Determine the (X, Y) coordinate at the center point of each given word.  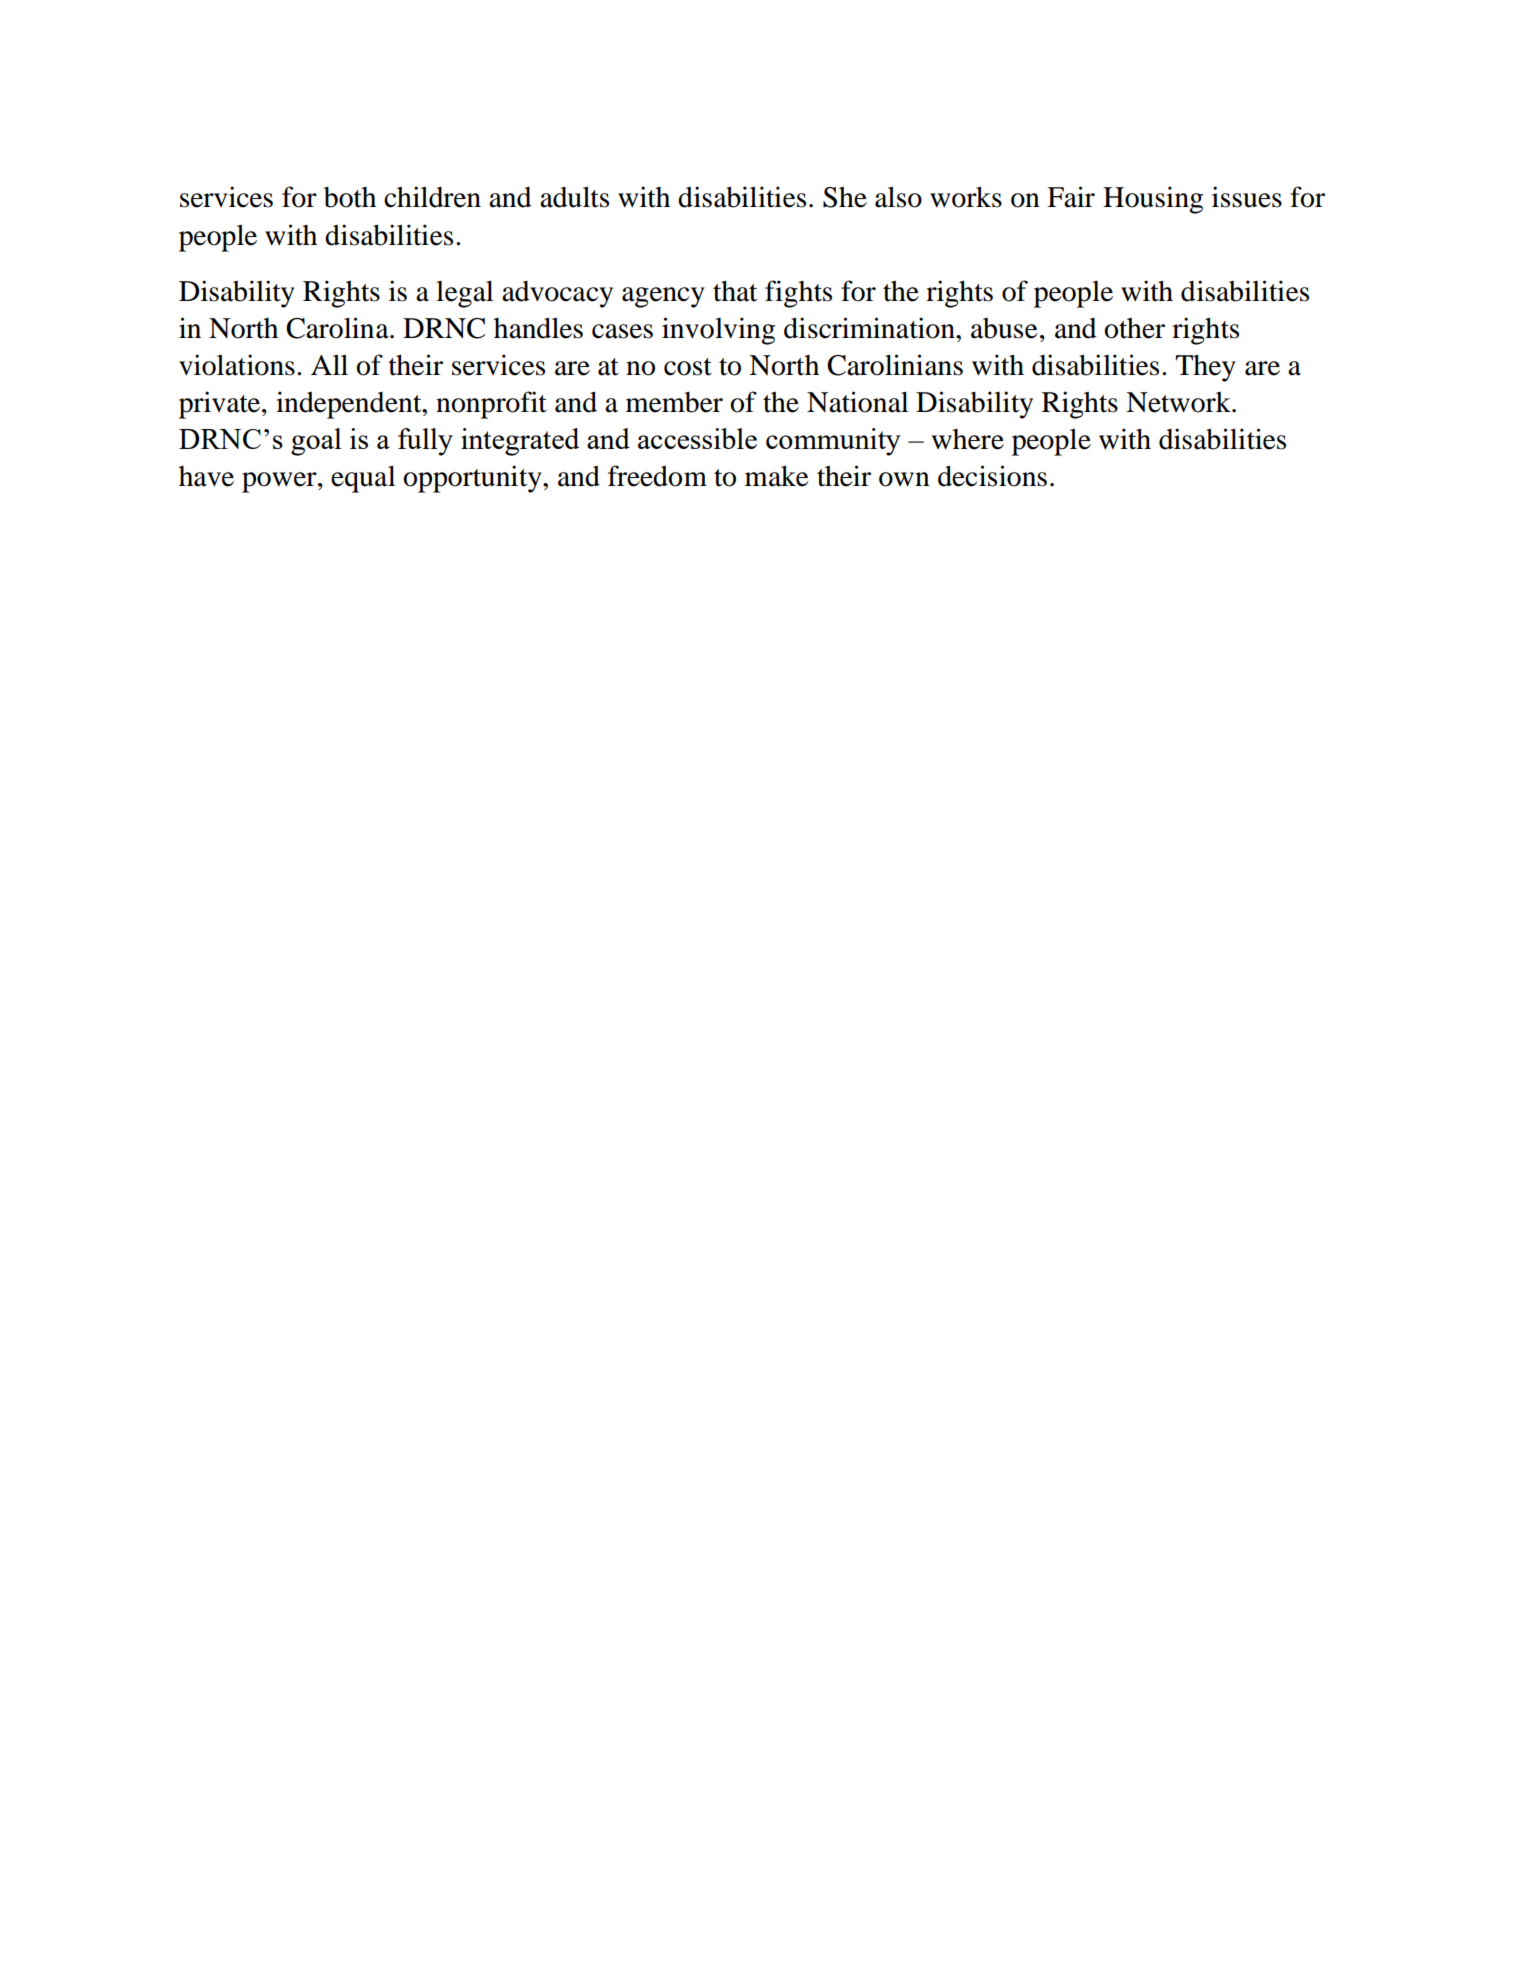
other (1134, 328)
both (350, 197)
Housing (1153, 200)
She (845, 197)
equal (363, 479)
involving (718, 331)
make (777, 476)
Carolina (338, 328)
